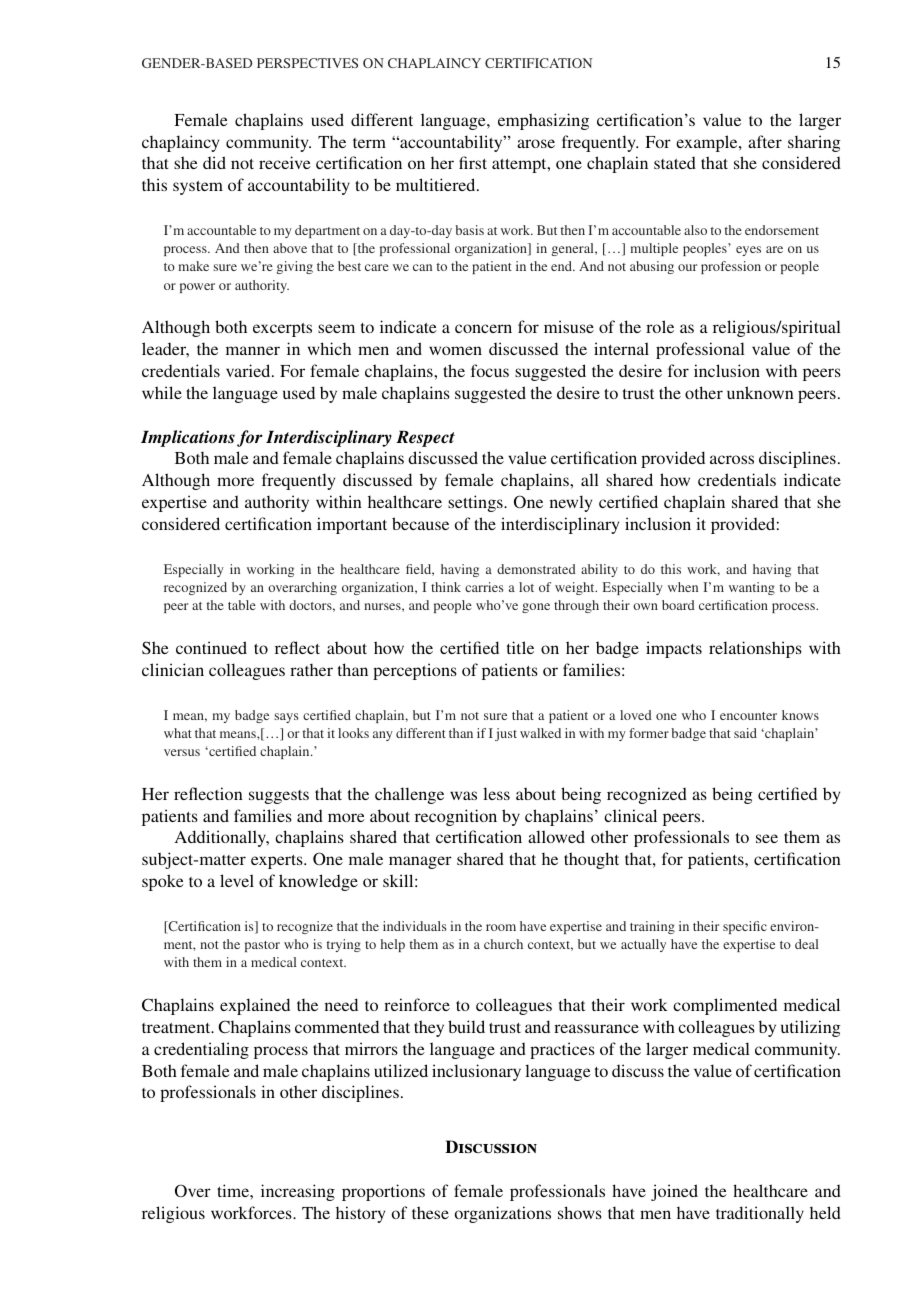 The width and height of the document is (905, 1316). Describe the element at coordinates (298, 1192) in the document. I see `increasing` at that location.
